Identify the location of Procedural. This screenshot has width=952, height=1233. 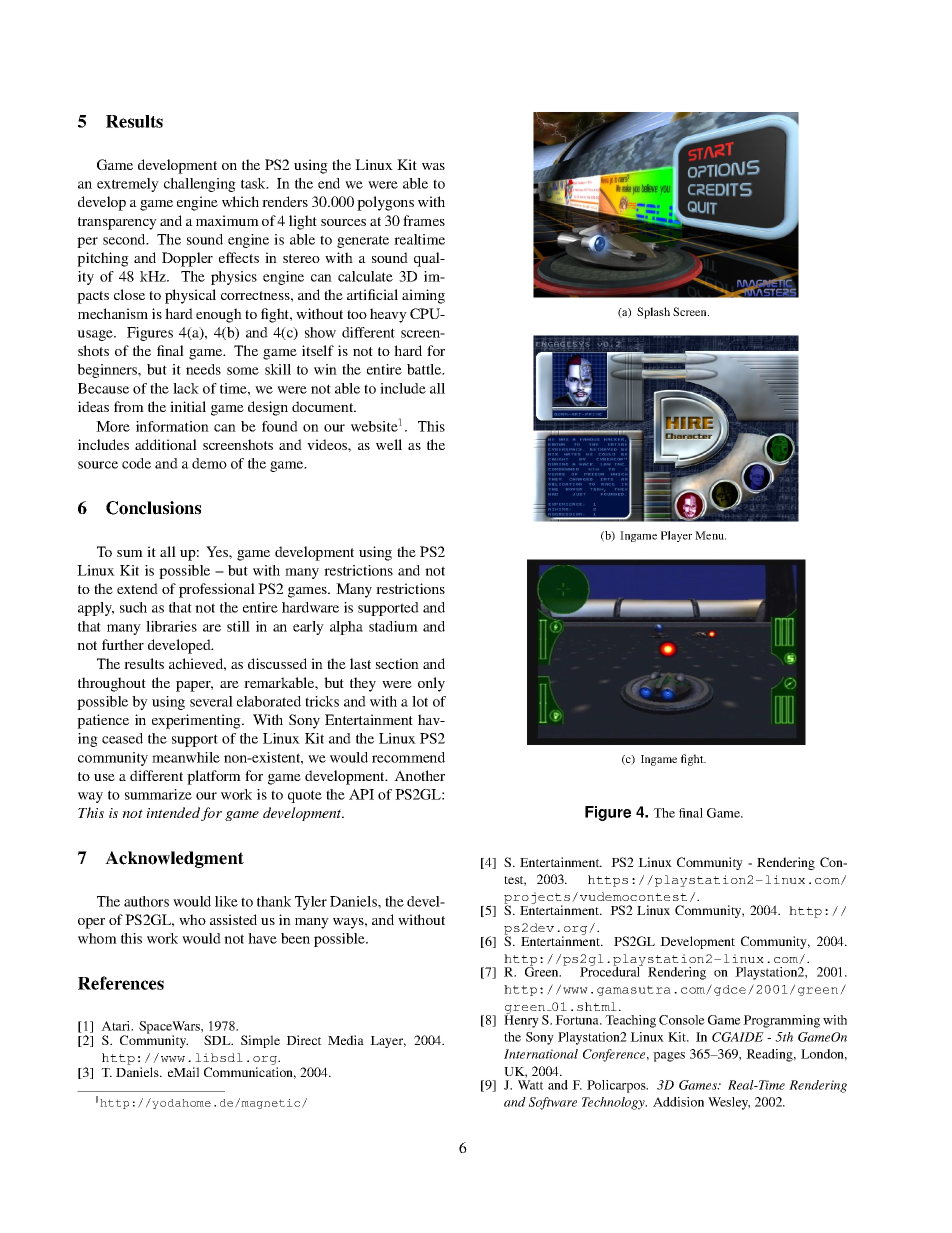
(611, 971).
